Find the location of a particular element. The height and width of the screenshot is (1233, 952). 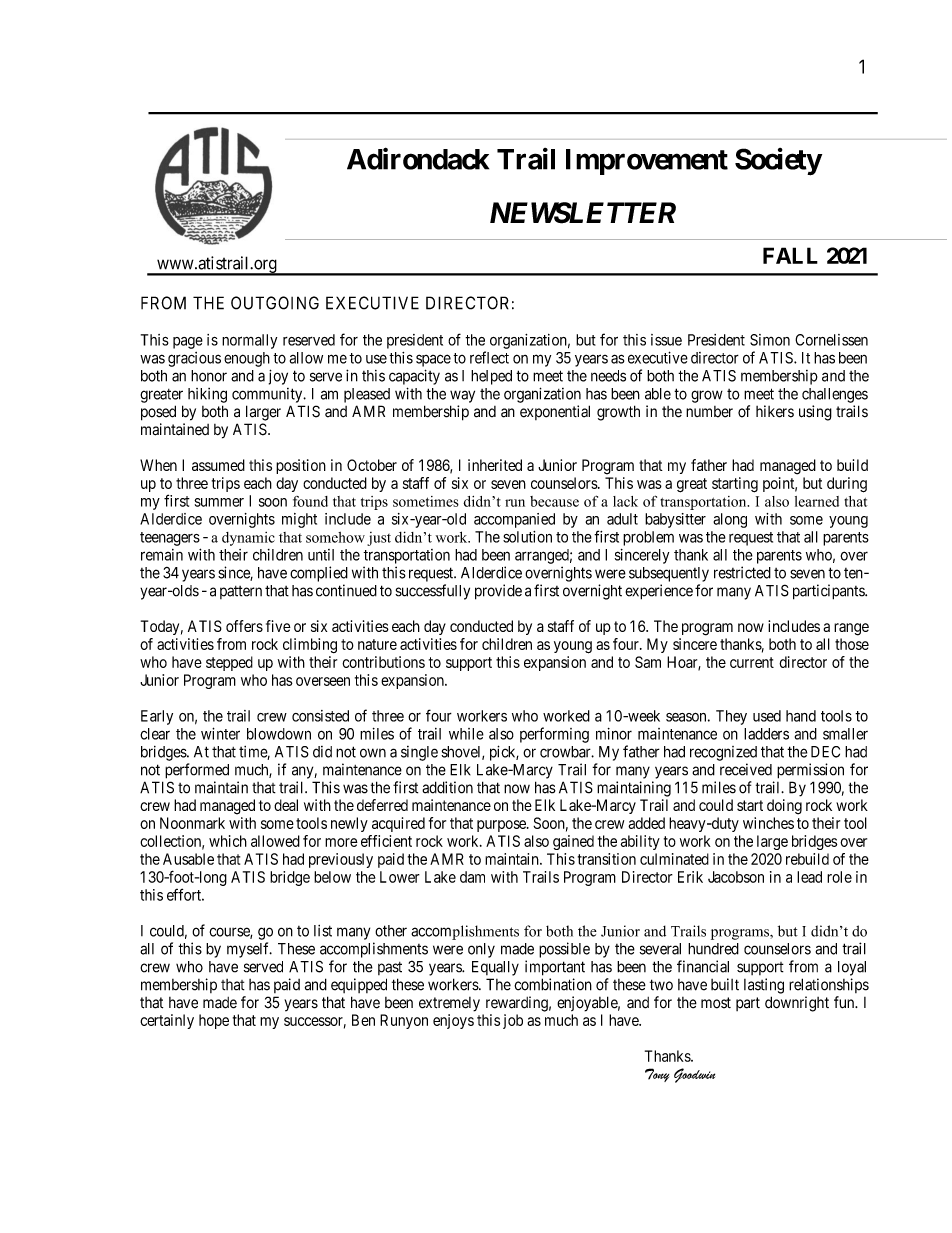

Society is located at coordinates (778, 162).
